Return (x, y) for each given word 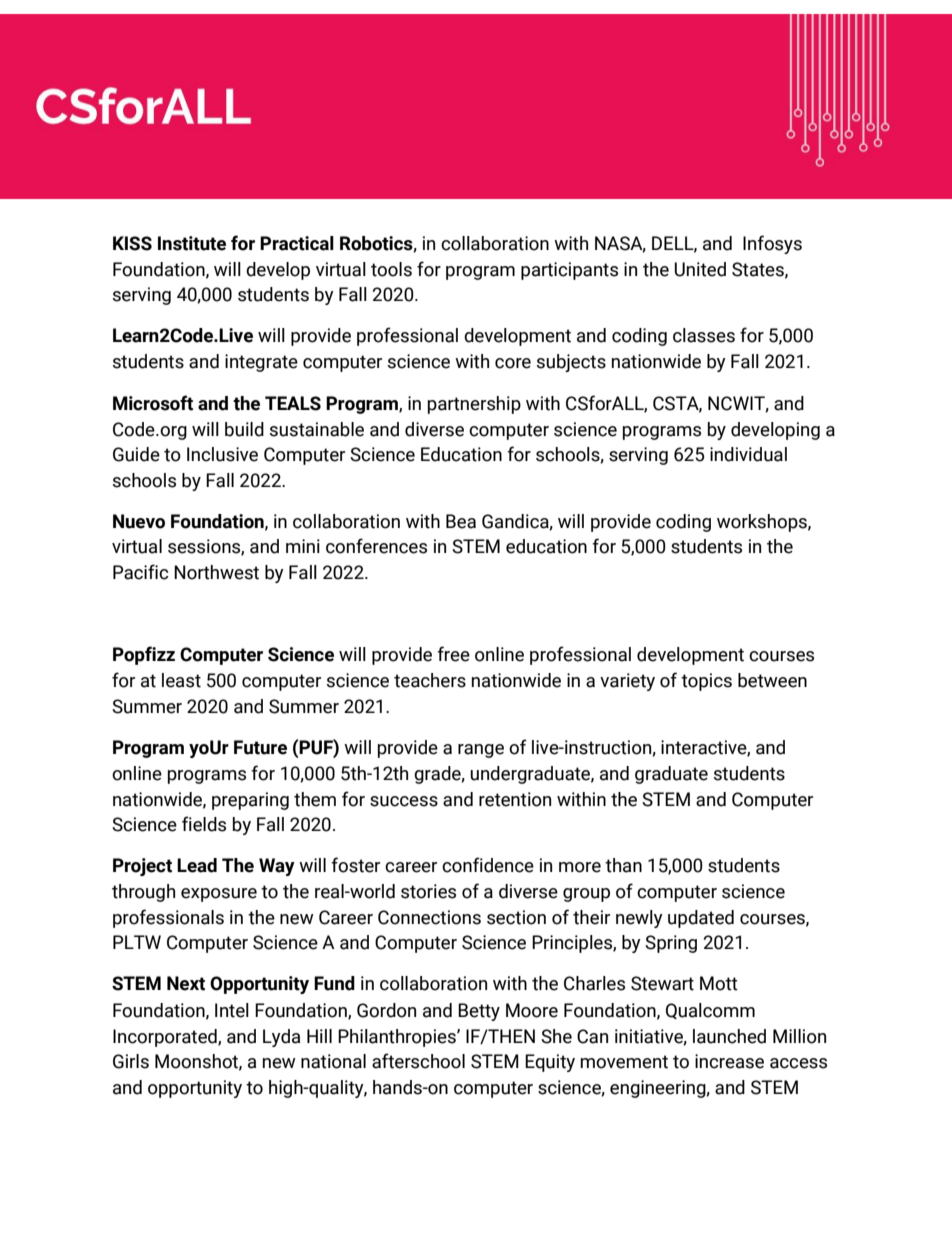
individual (748, 454)
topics (706, 682)
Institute (192, 243)
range (481, 751)
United (700, 269)
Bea (461, 521)
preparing (250, 801)
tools (391, 269)
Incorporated (166, 1038)
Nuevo (139, 521)
